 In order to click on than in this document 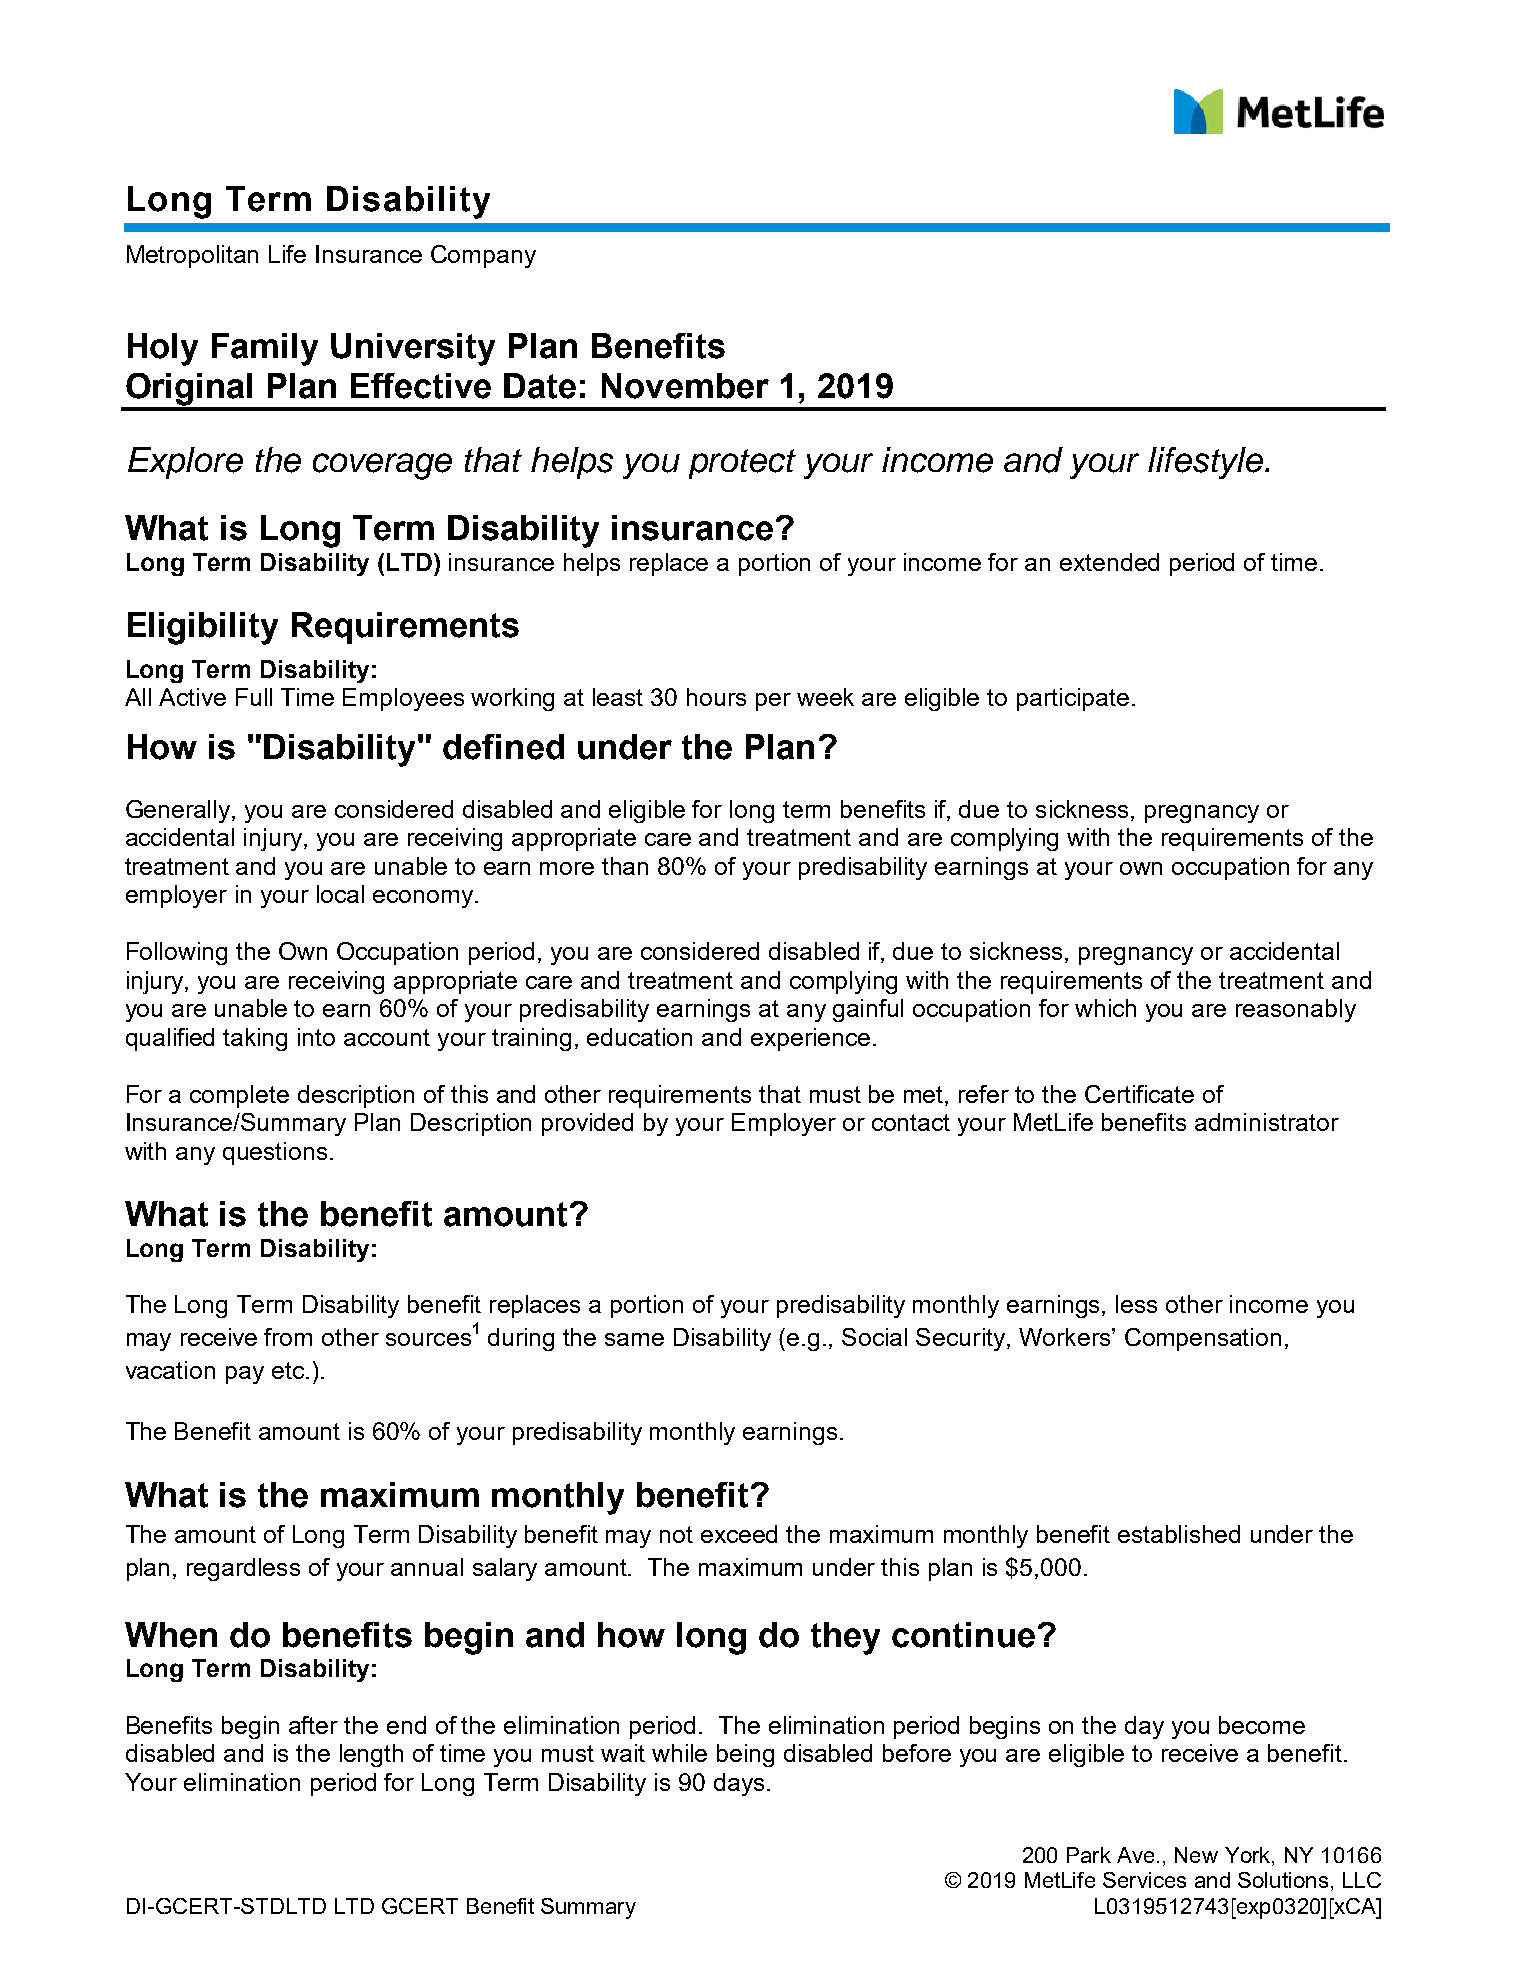, I will do `click(625, 866)`.
